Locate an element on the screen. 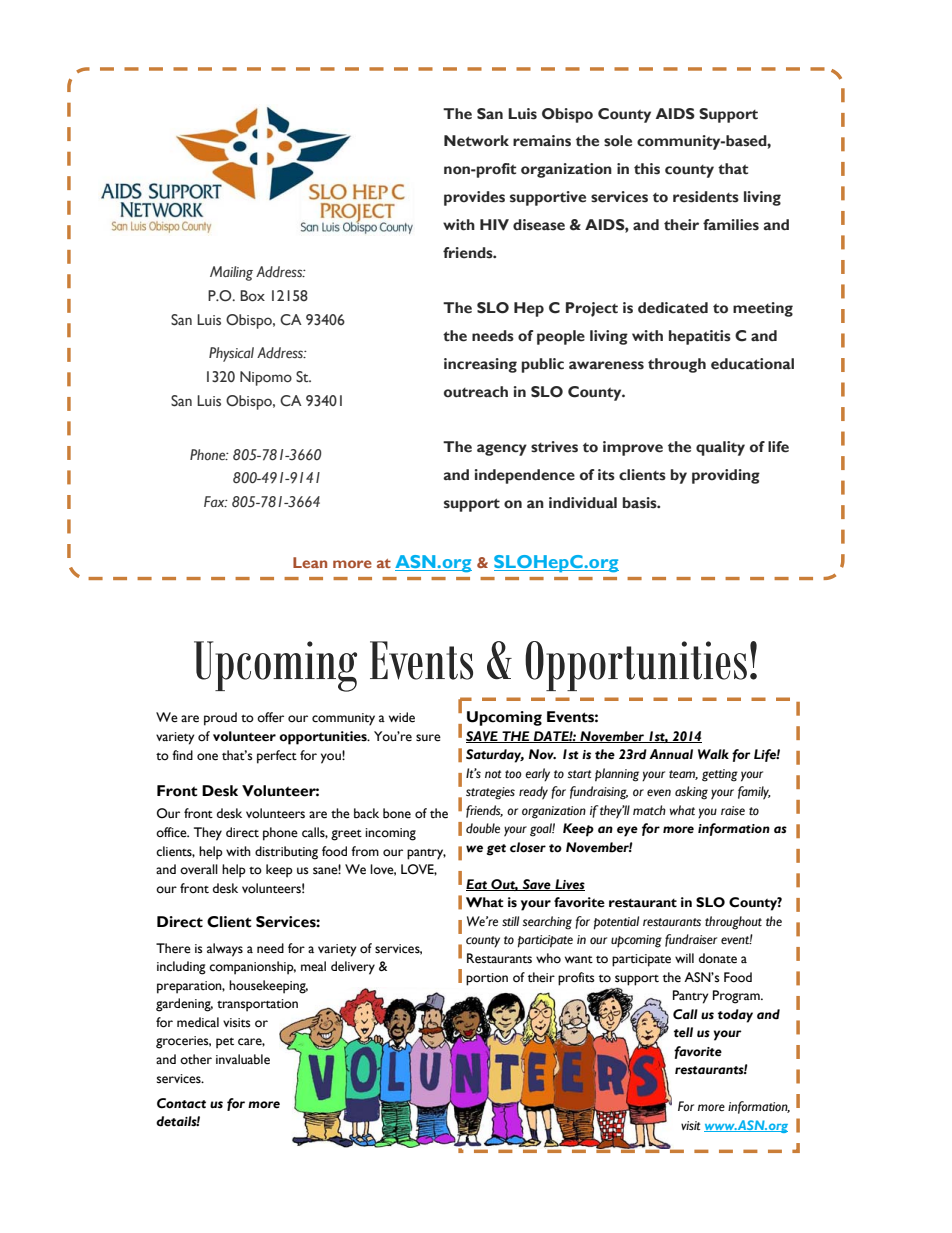  hepatitis is located at coordinates (700, 337).
